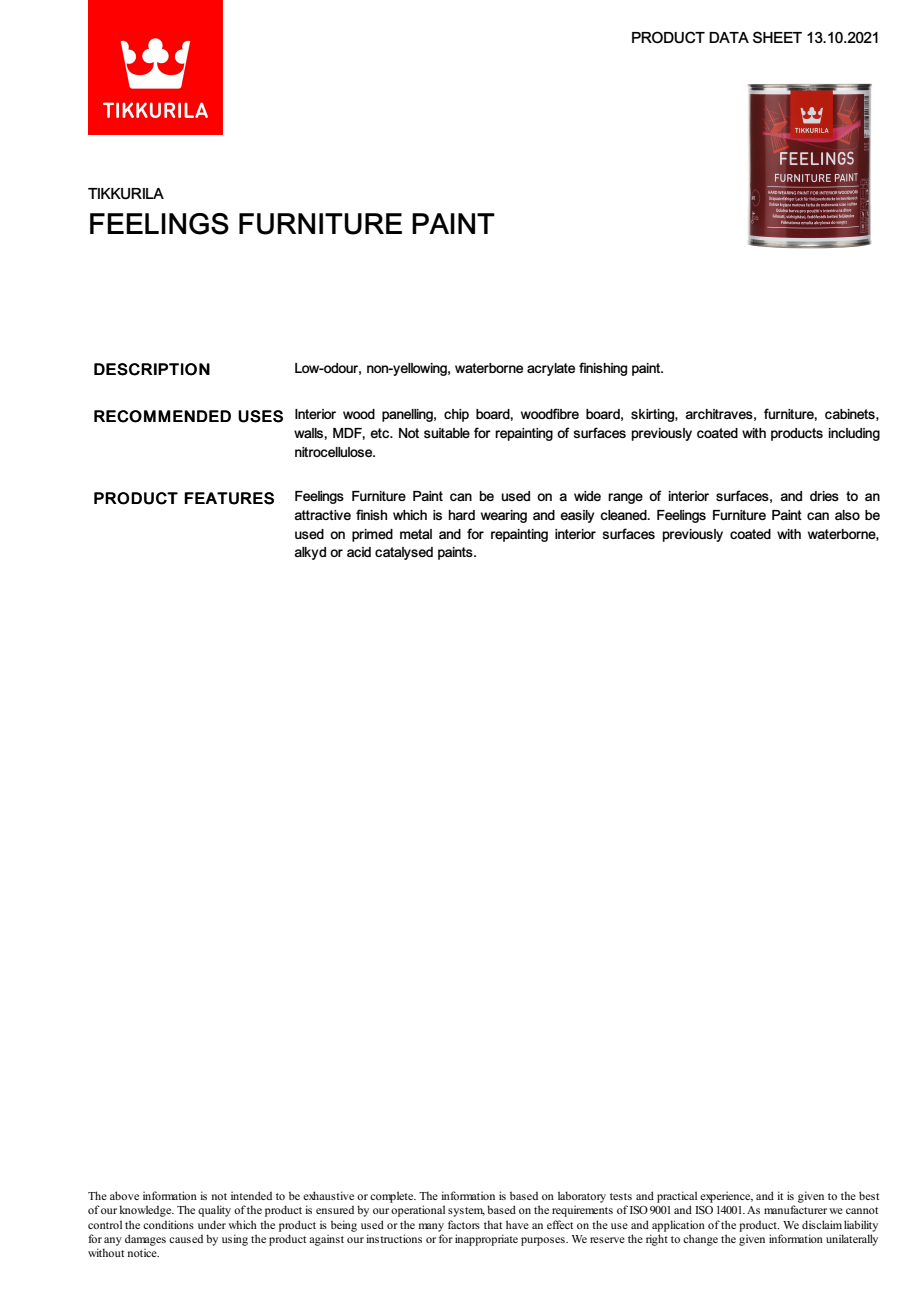 Image resolution: width=924 pixels, height=1308 pixels. I want to click on DESCRIPTION, so click(152, 369).
